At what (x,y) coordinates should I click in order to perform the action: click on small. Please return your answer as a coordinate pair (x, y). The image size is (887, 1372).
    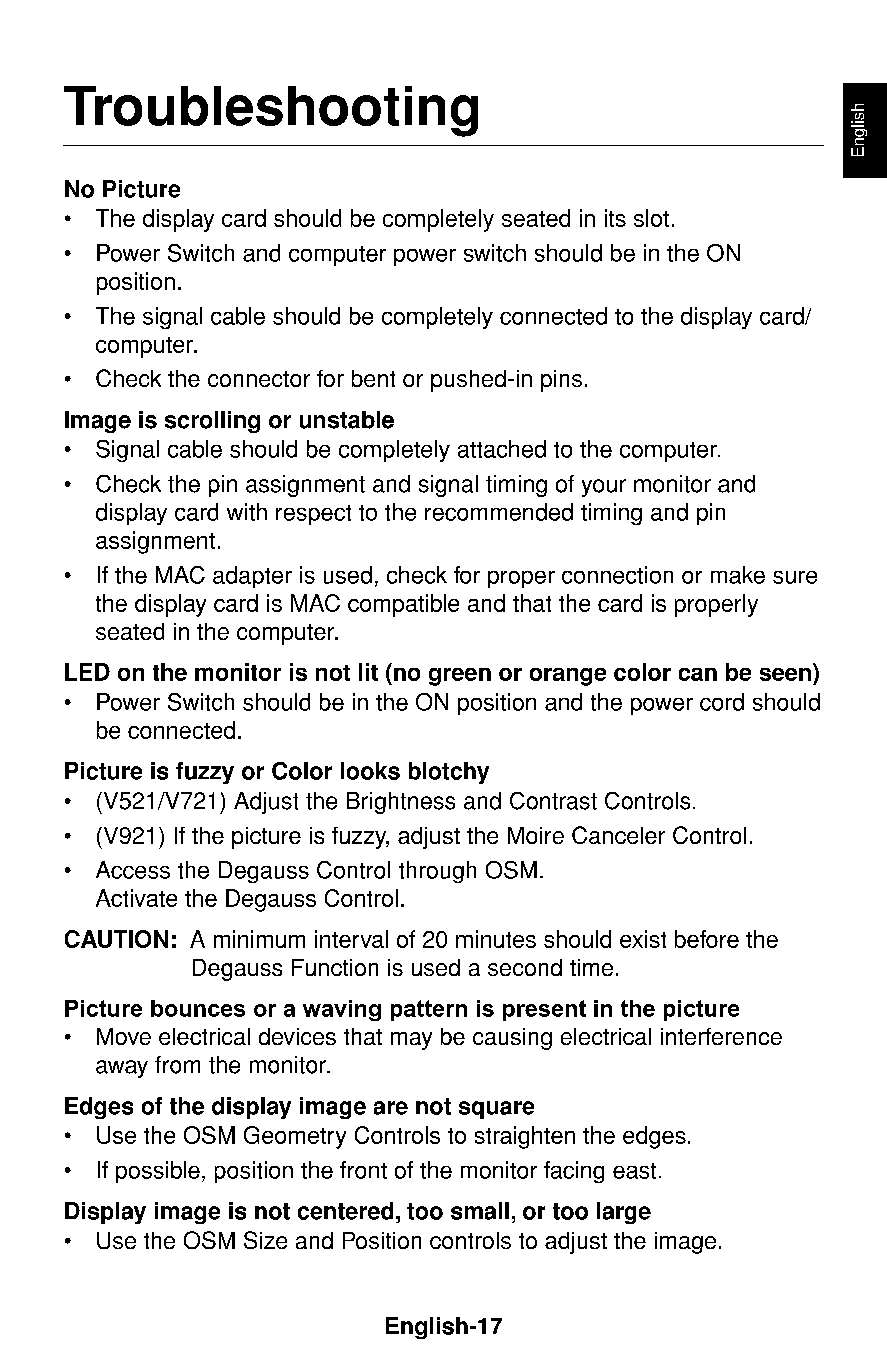
    Looking at the image, I should click on (480, 1211).
